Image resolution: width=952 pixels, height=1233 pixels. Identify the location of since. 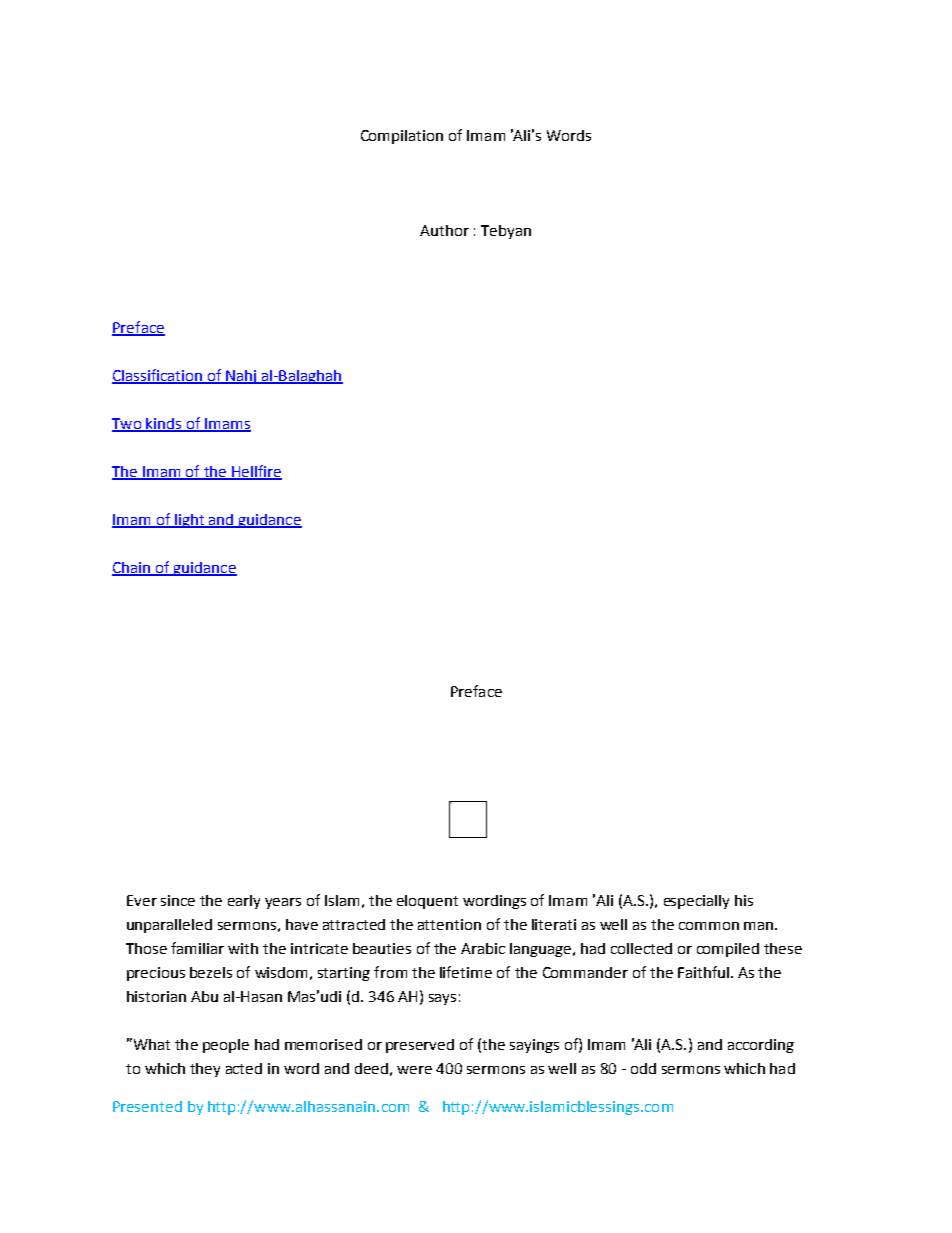
(178, 900).
